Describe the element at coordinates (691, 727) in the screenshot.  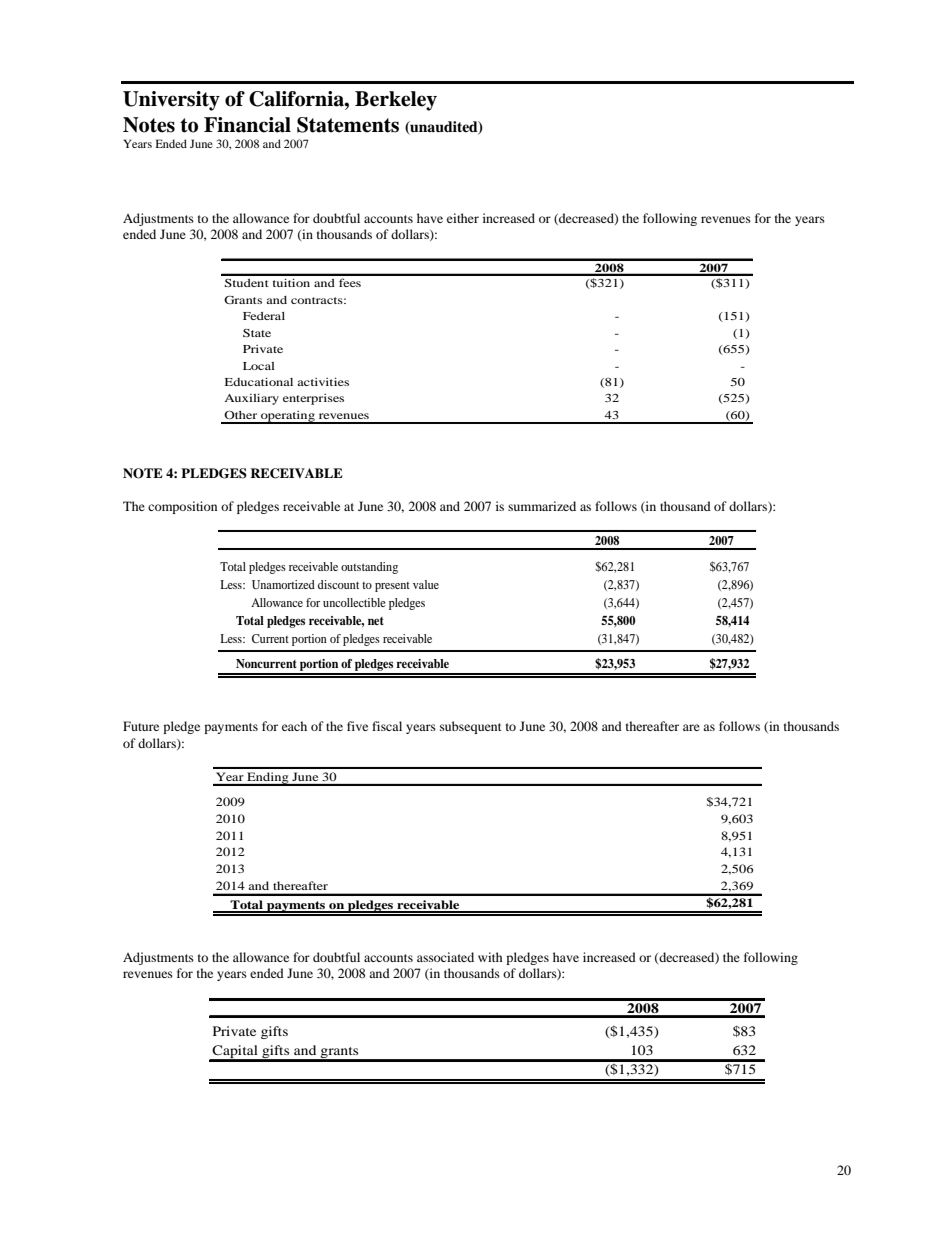
I see `are` at that location.
